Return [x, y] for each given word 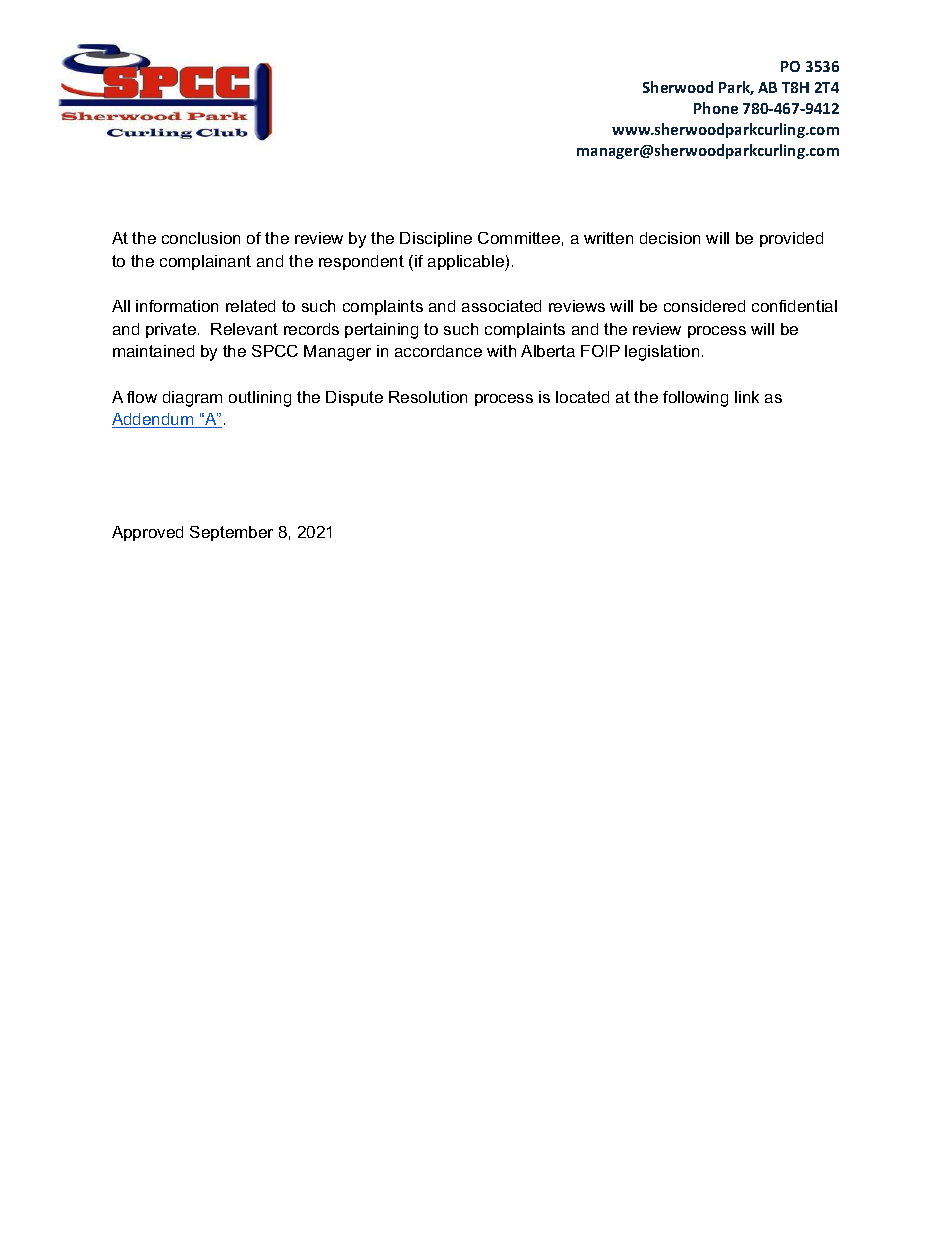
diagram [192, 399]
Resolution [428, 397]
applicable [467, 263]
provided [791, 239]
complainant [205, 262]
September [231, 533]
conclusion [201, 238]
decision [670, 238]
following [695, 399]
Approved [147, 533]
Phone [716, 108]
